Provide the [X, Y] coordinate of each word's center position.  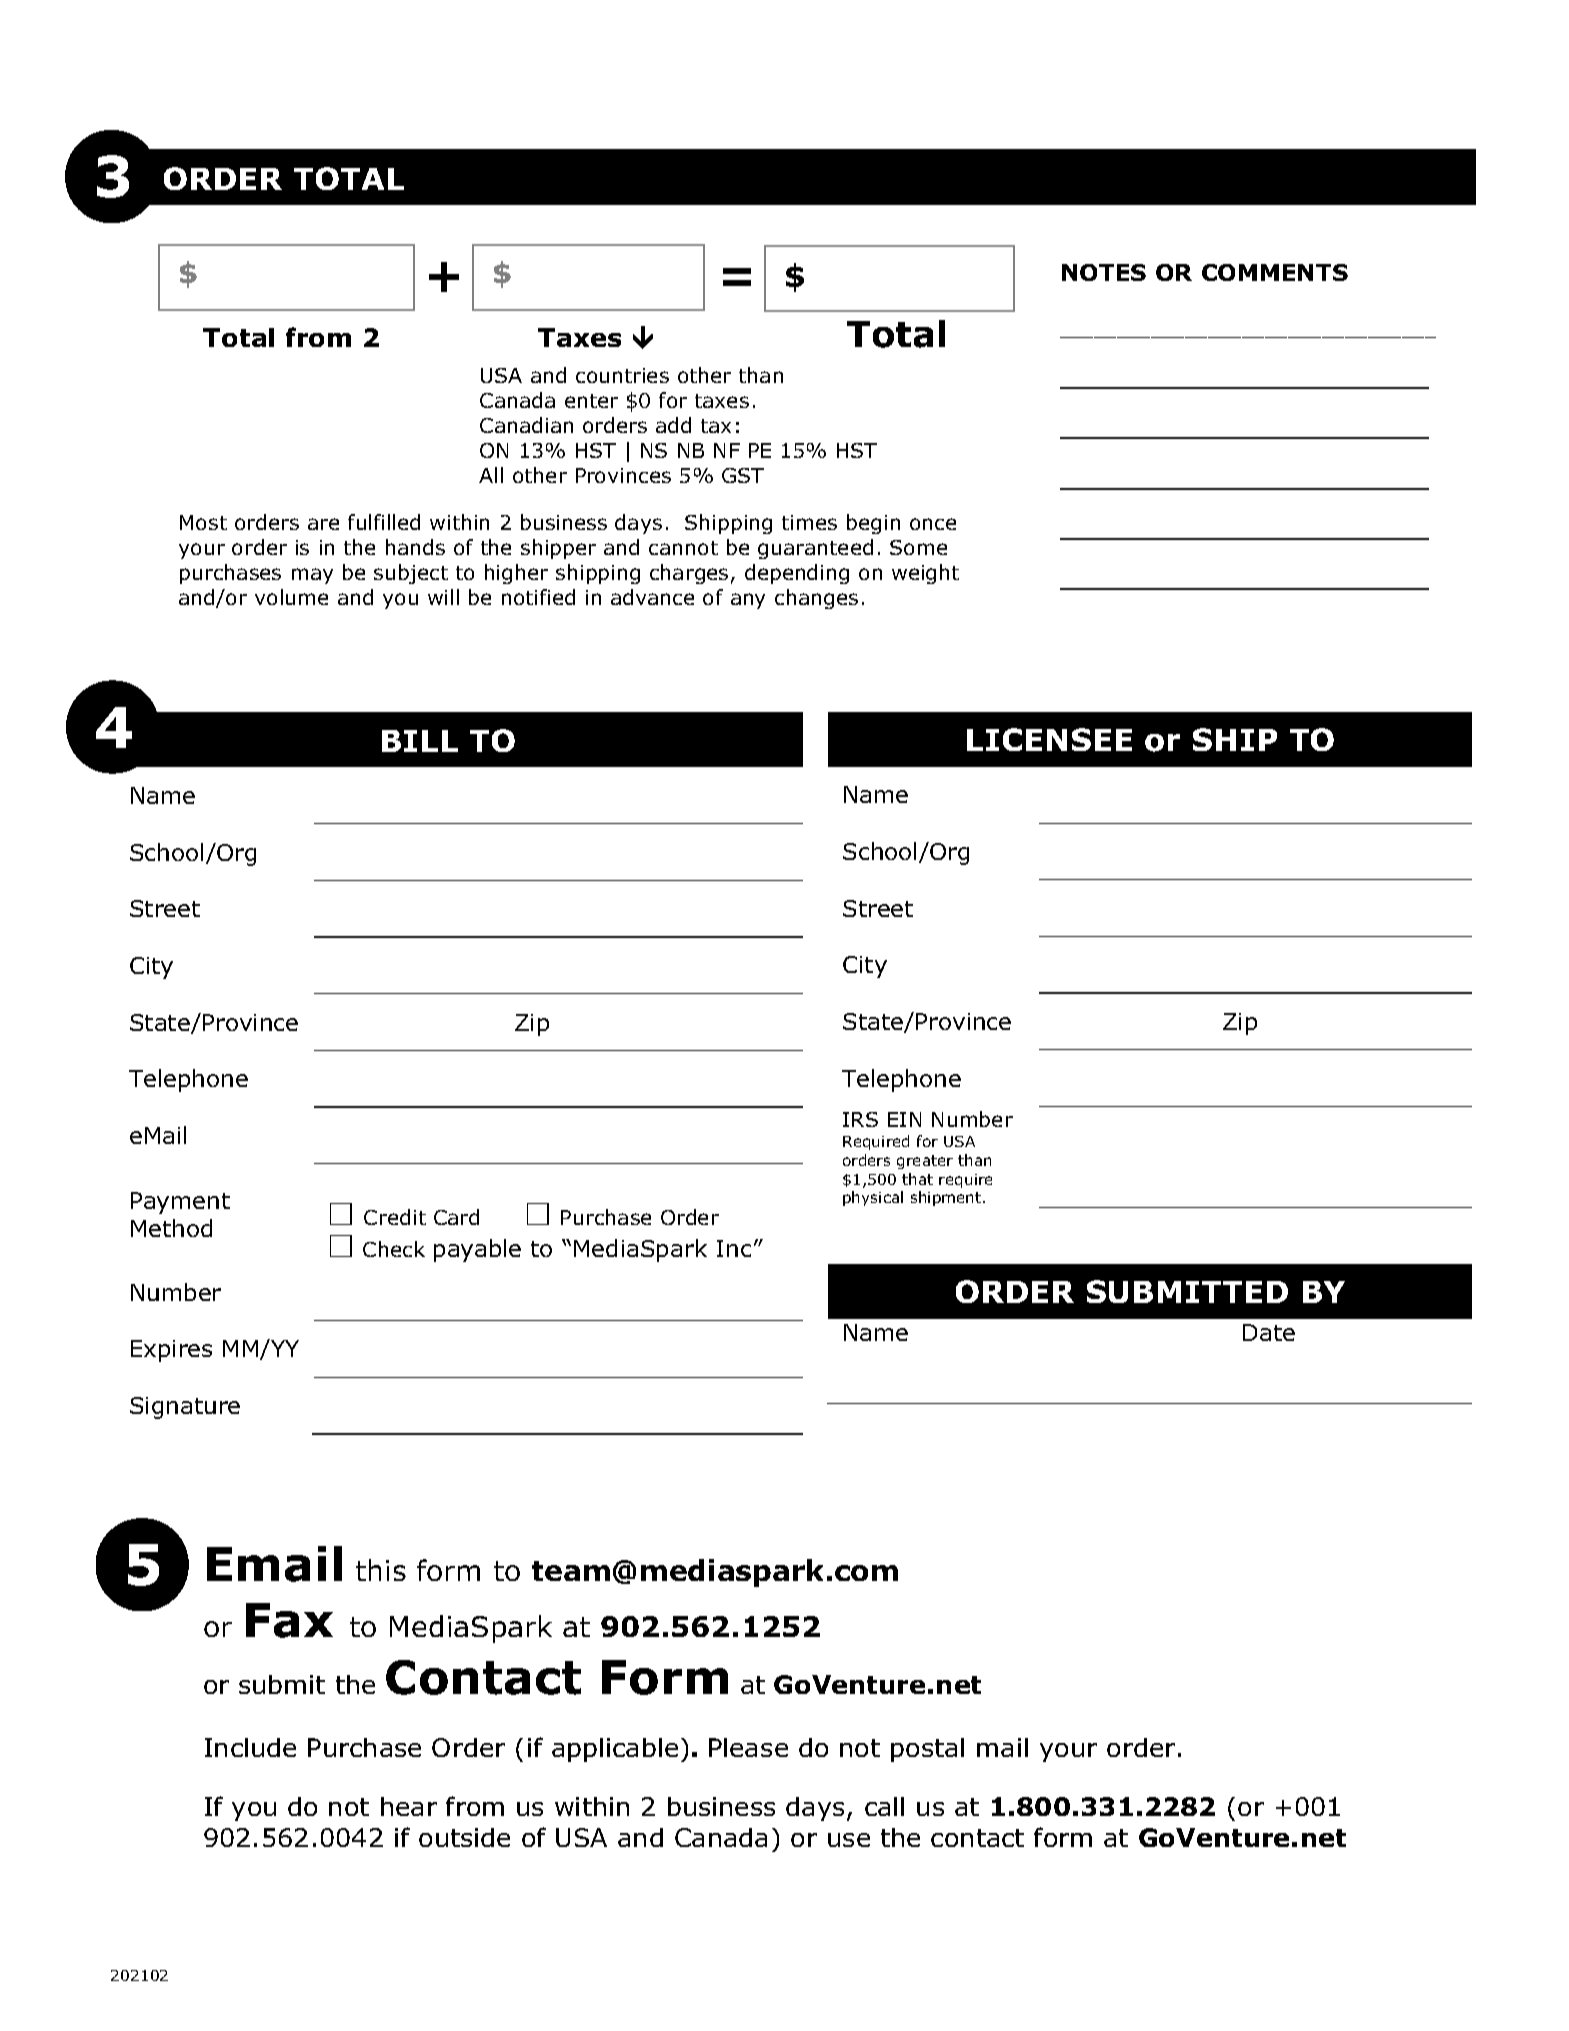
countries [622, 375]
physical [873, 1198]
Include [250, 1747]
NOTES [1104, 272]
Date [1269, 1332]
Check [394, 1249]
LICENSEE [1049, 739]
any [748, 601]
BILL [420, 741]
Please [748, 1747]
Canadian [526, 425]
